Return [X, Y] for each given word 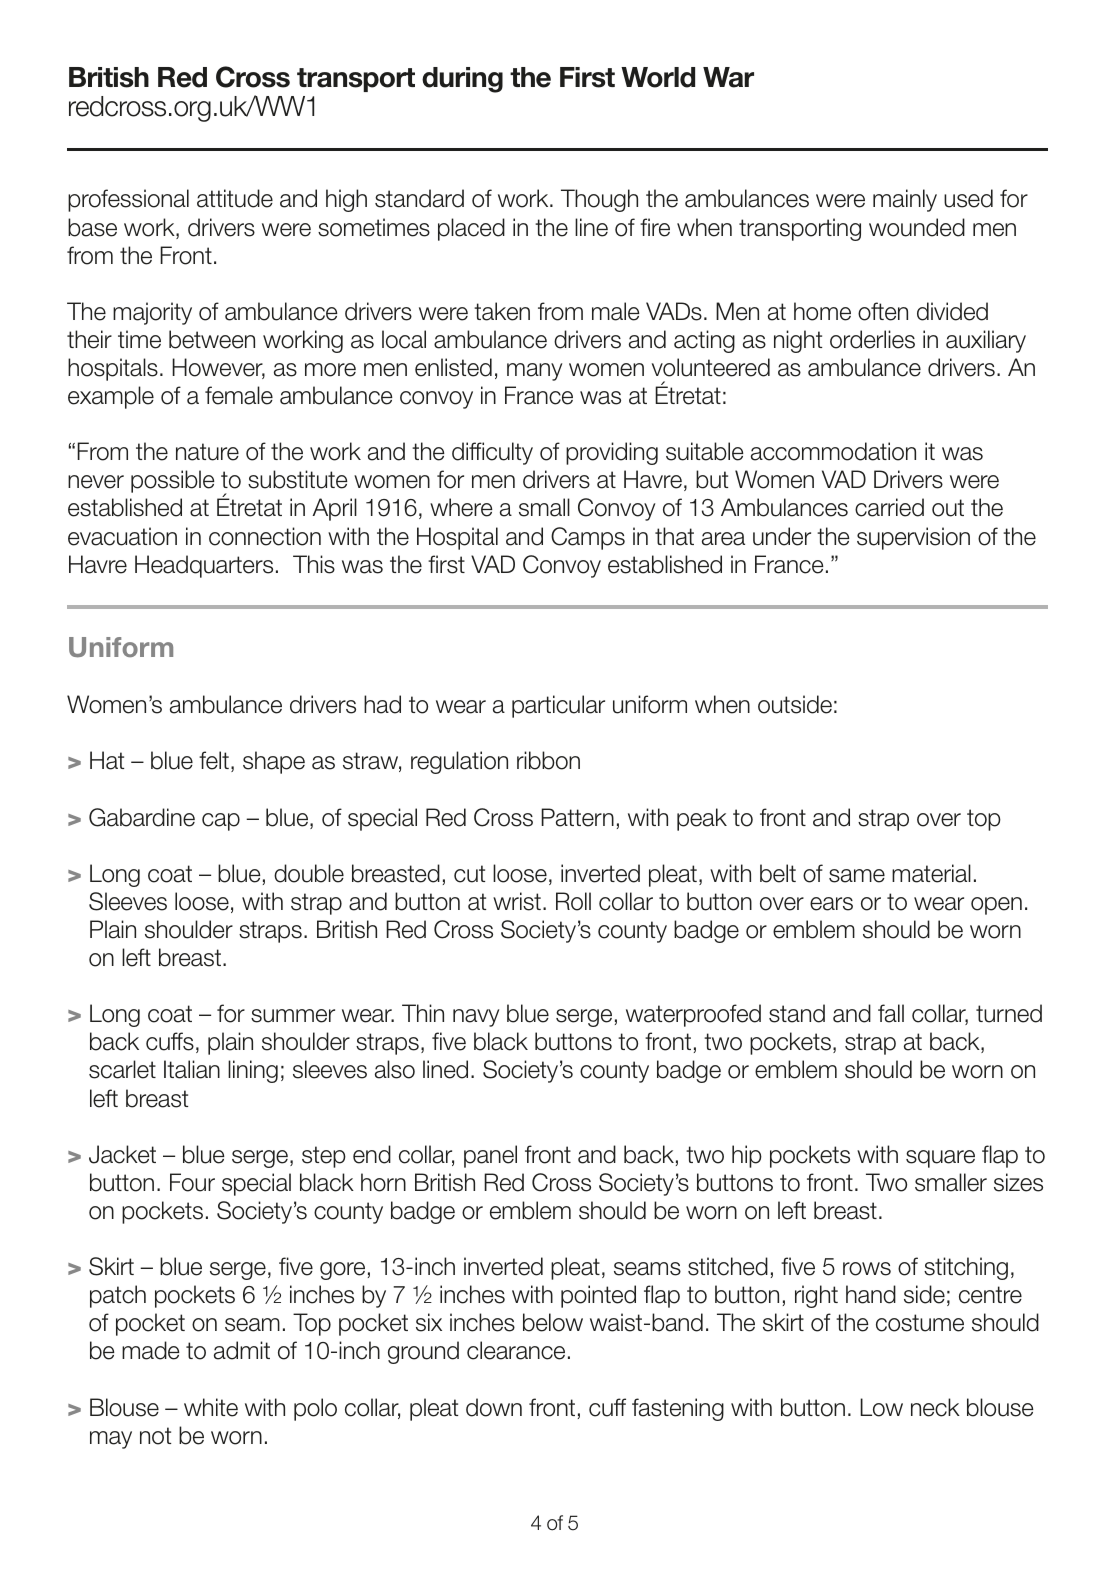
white [211, 1407]
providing [612, 453]
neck [935, 1407]
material [931, 873]
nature [207, 452]
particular [558, 706]
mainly [905, 200]
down [494, 1407]
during [462, 80]
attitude [235, 198]
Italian [192, 1069]
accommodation [833, 451]
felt [214, 760]
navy [476, 1018]
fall [891, 1013]
